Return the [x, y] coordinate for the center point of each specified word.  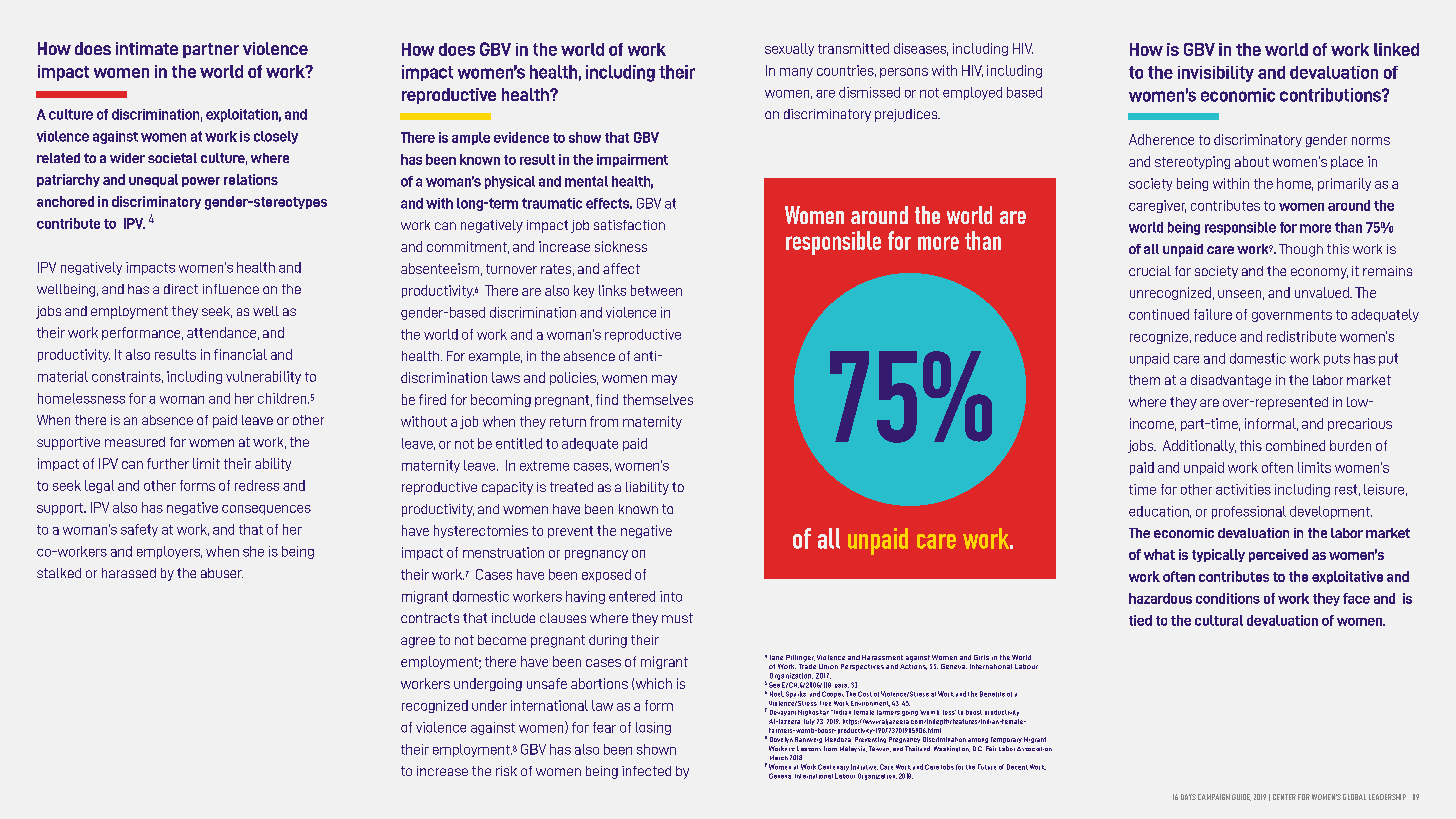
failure [1213, 314]
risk [506, 771]
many [796, 73]
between [656, 290]
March [779, 757]
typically [1218, 555]
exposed [606, 575]
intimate [147, 48]
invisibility [1216, 74]
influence [231, 289]
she [253, 551]
